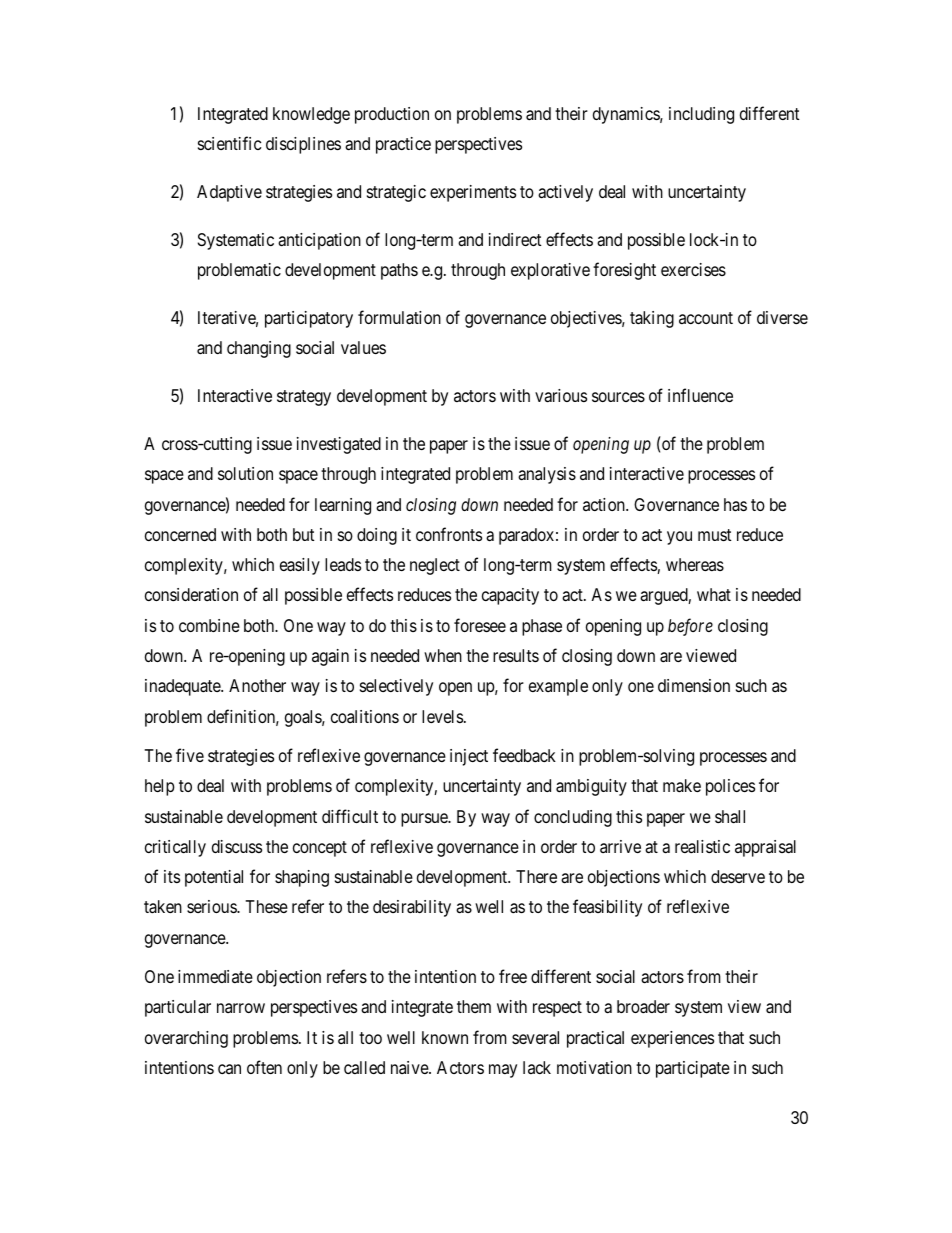 This screenshot has height=1233, width=952. Describe the element at coordinates (237, 846) in the screenshot. I see `discuss` at that location.
